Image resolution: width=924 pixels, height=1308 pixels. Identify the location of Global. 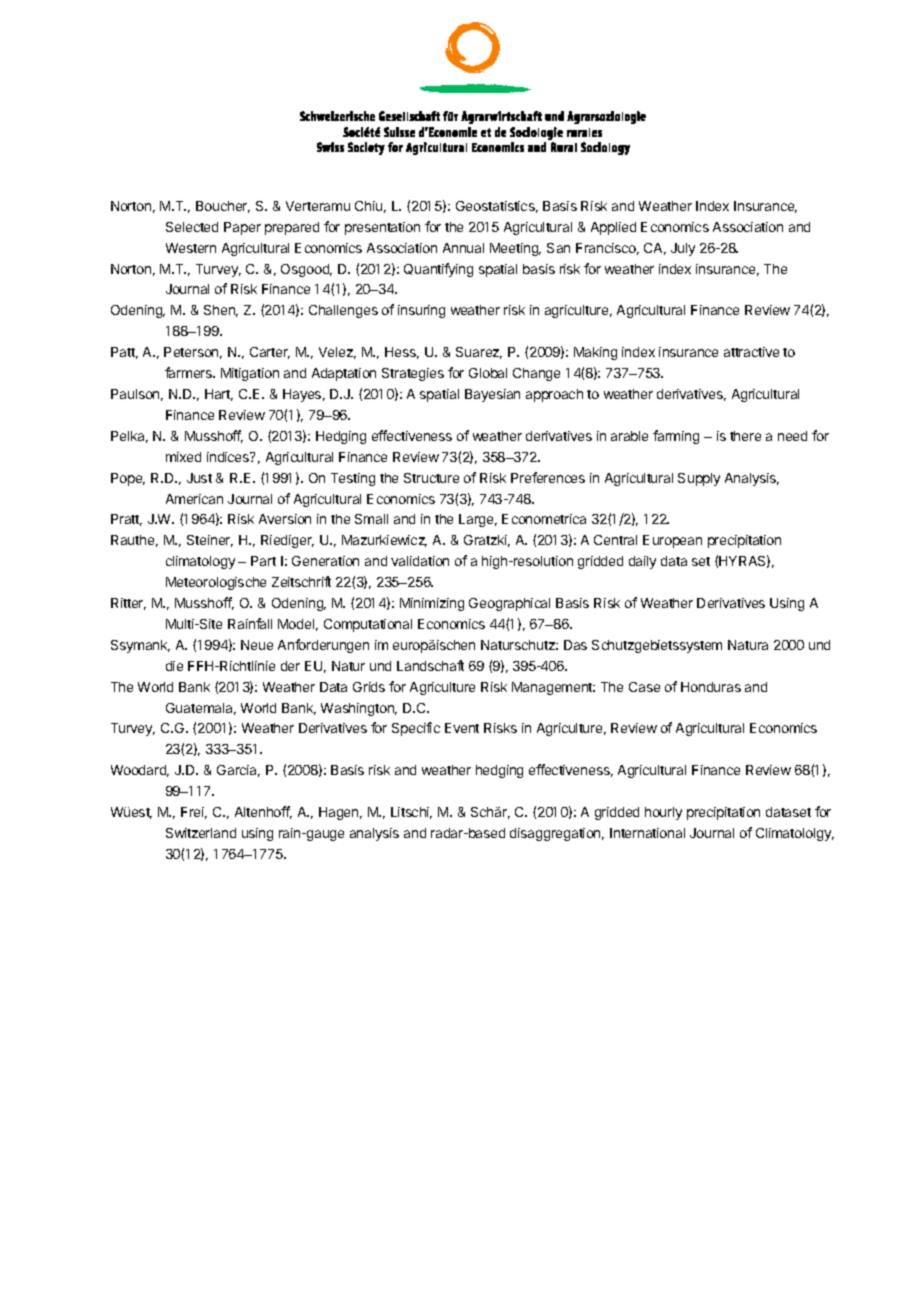
(488, 373).
